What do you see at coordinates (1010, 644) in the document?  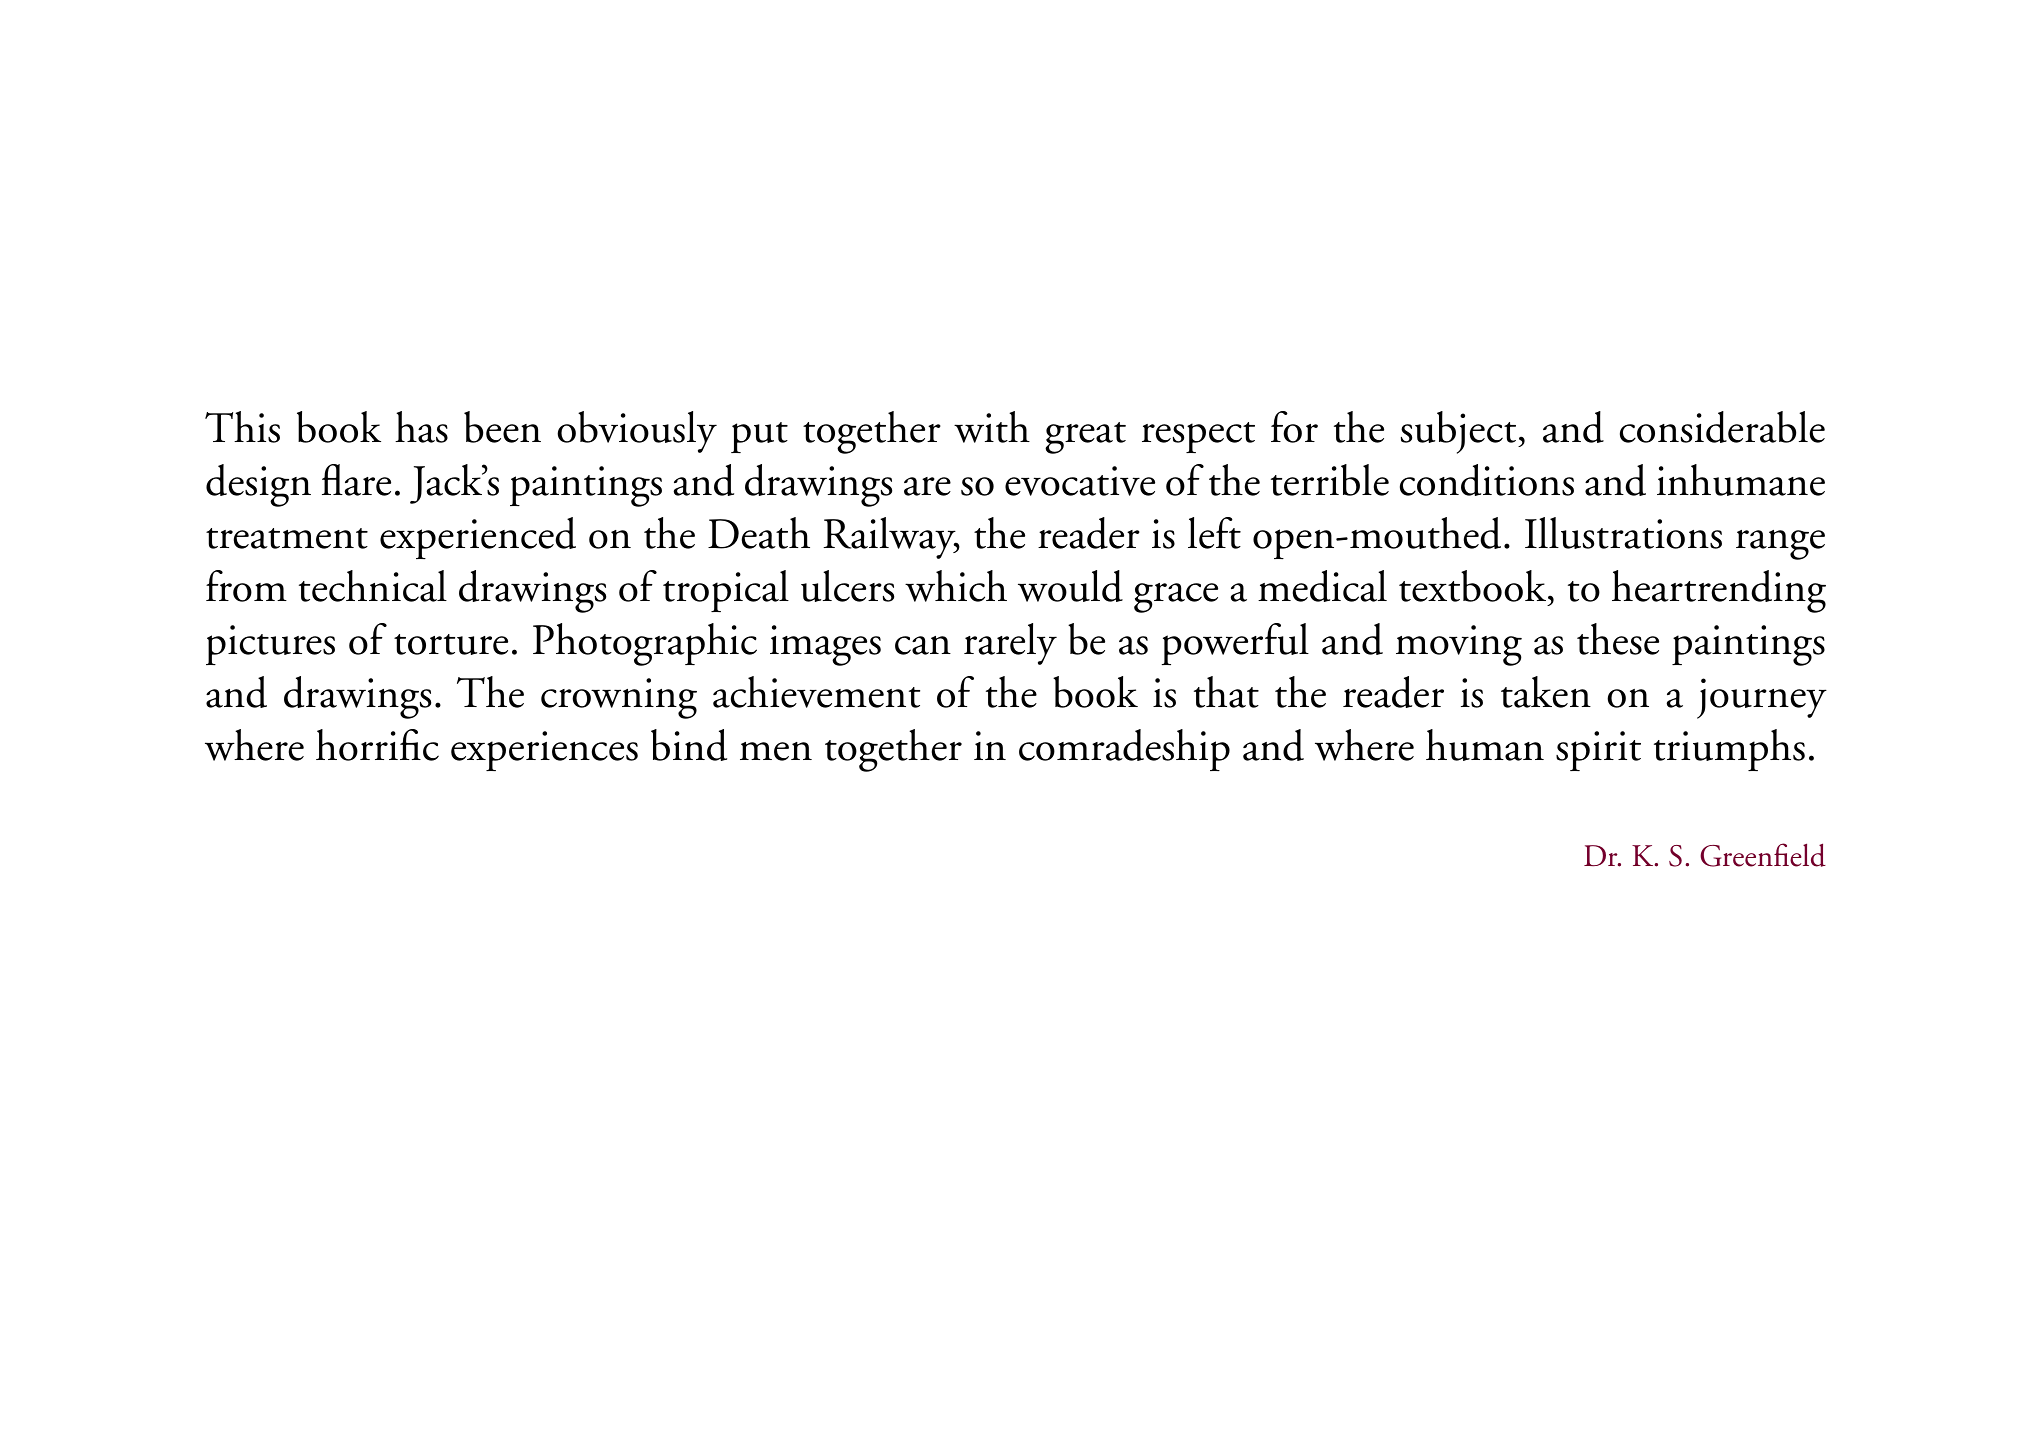 I see `rarely` at bounding box center [1010, 644].
